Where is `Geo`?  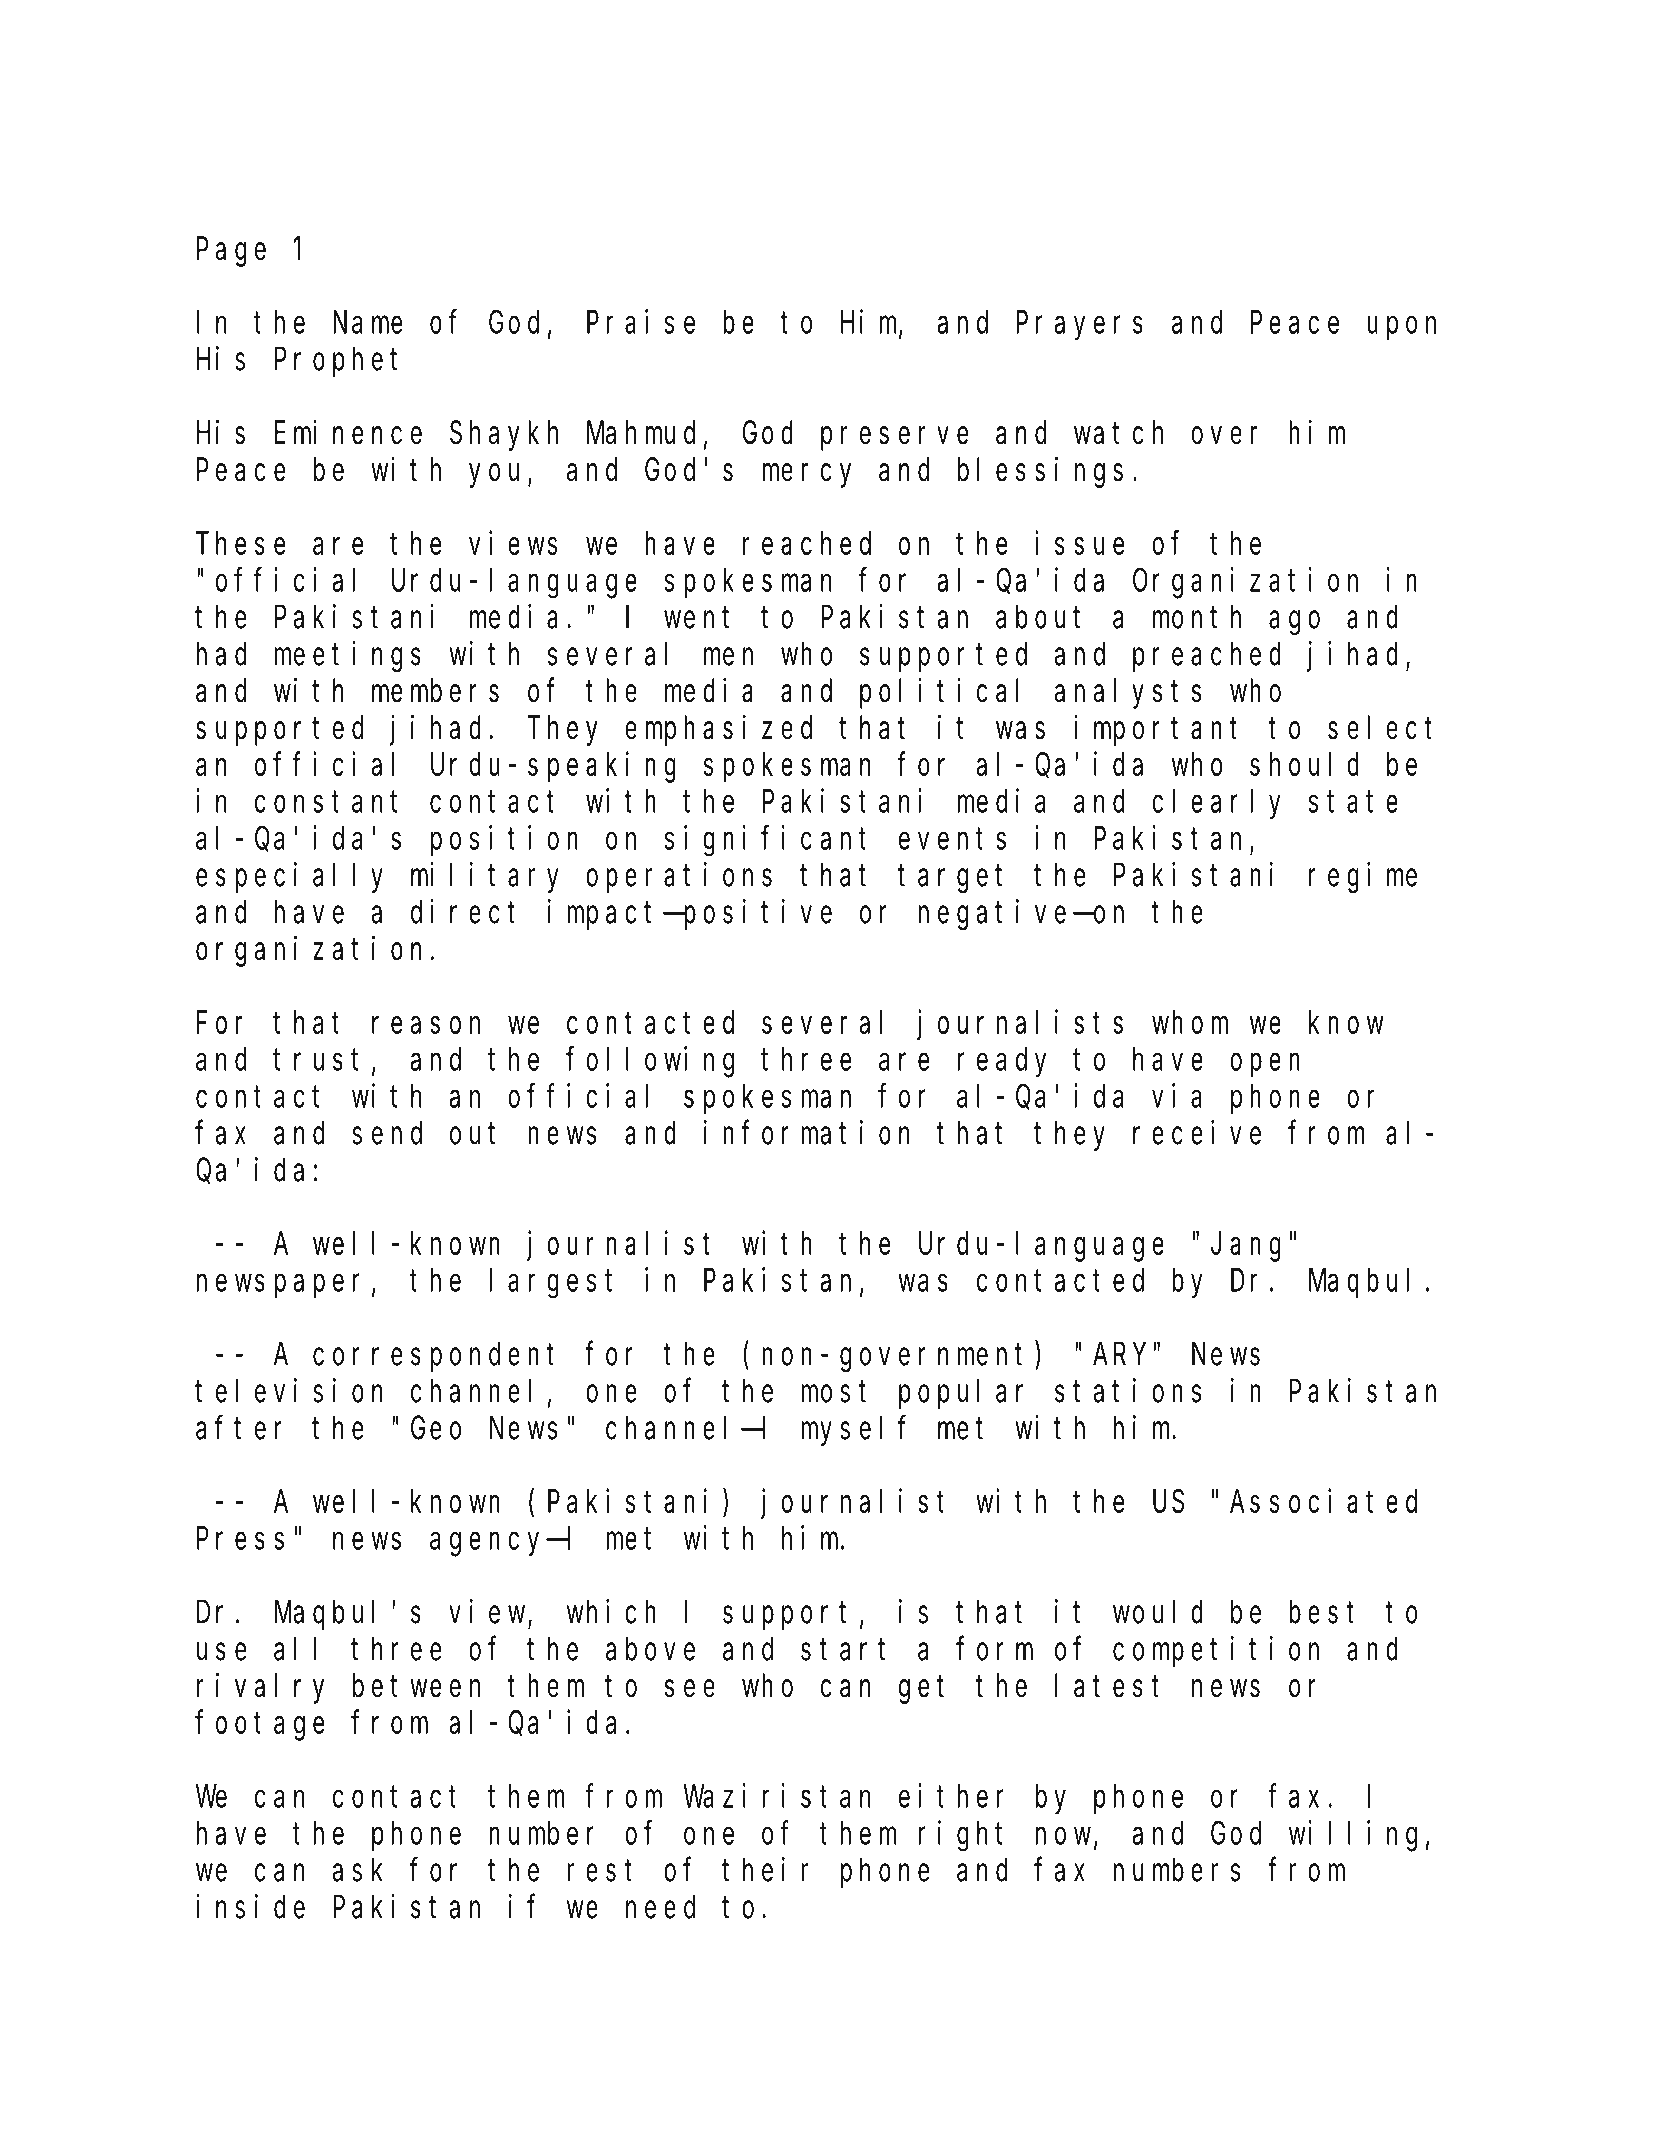
Geo is located at coordinates (436, 1429).
